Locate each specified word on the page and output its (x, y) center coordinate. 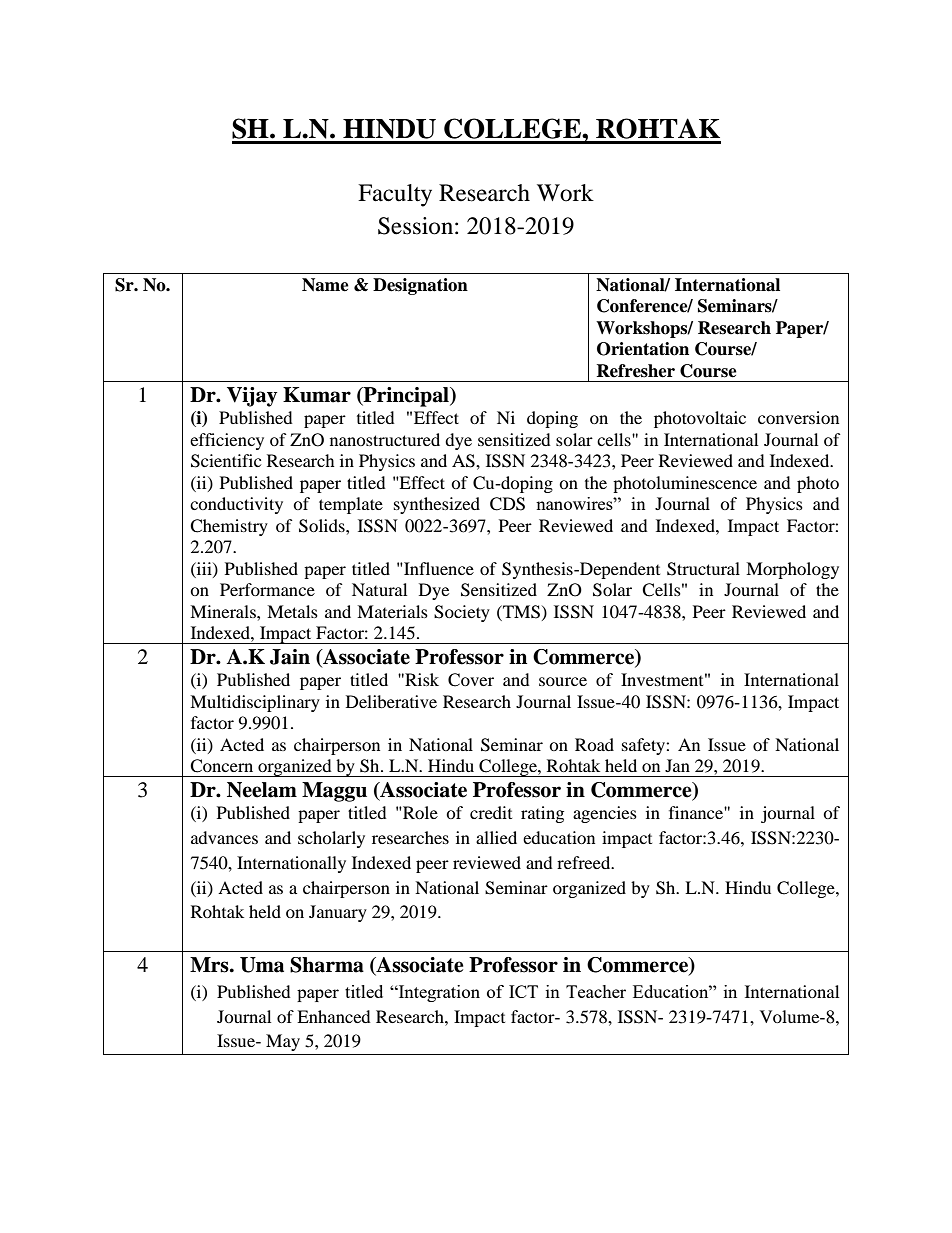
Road (594, 744)
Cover (471, 680)
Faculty (395, 195)
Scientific (226, 461)
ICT (523, 991)
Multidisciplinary (255, 703)
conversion (798, 417)
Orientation (643, 349)
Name (325, 285)
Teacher (596, 991)
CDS (507, 504)
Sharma (327, 965)
